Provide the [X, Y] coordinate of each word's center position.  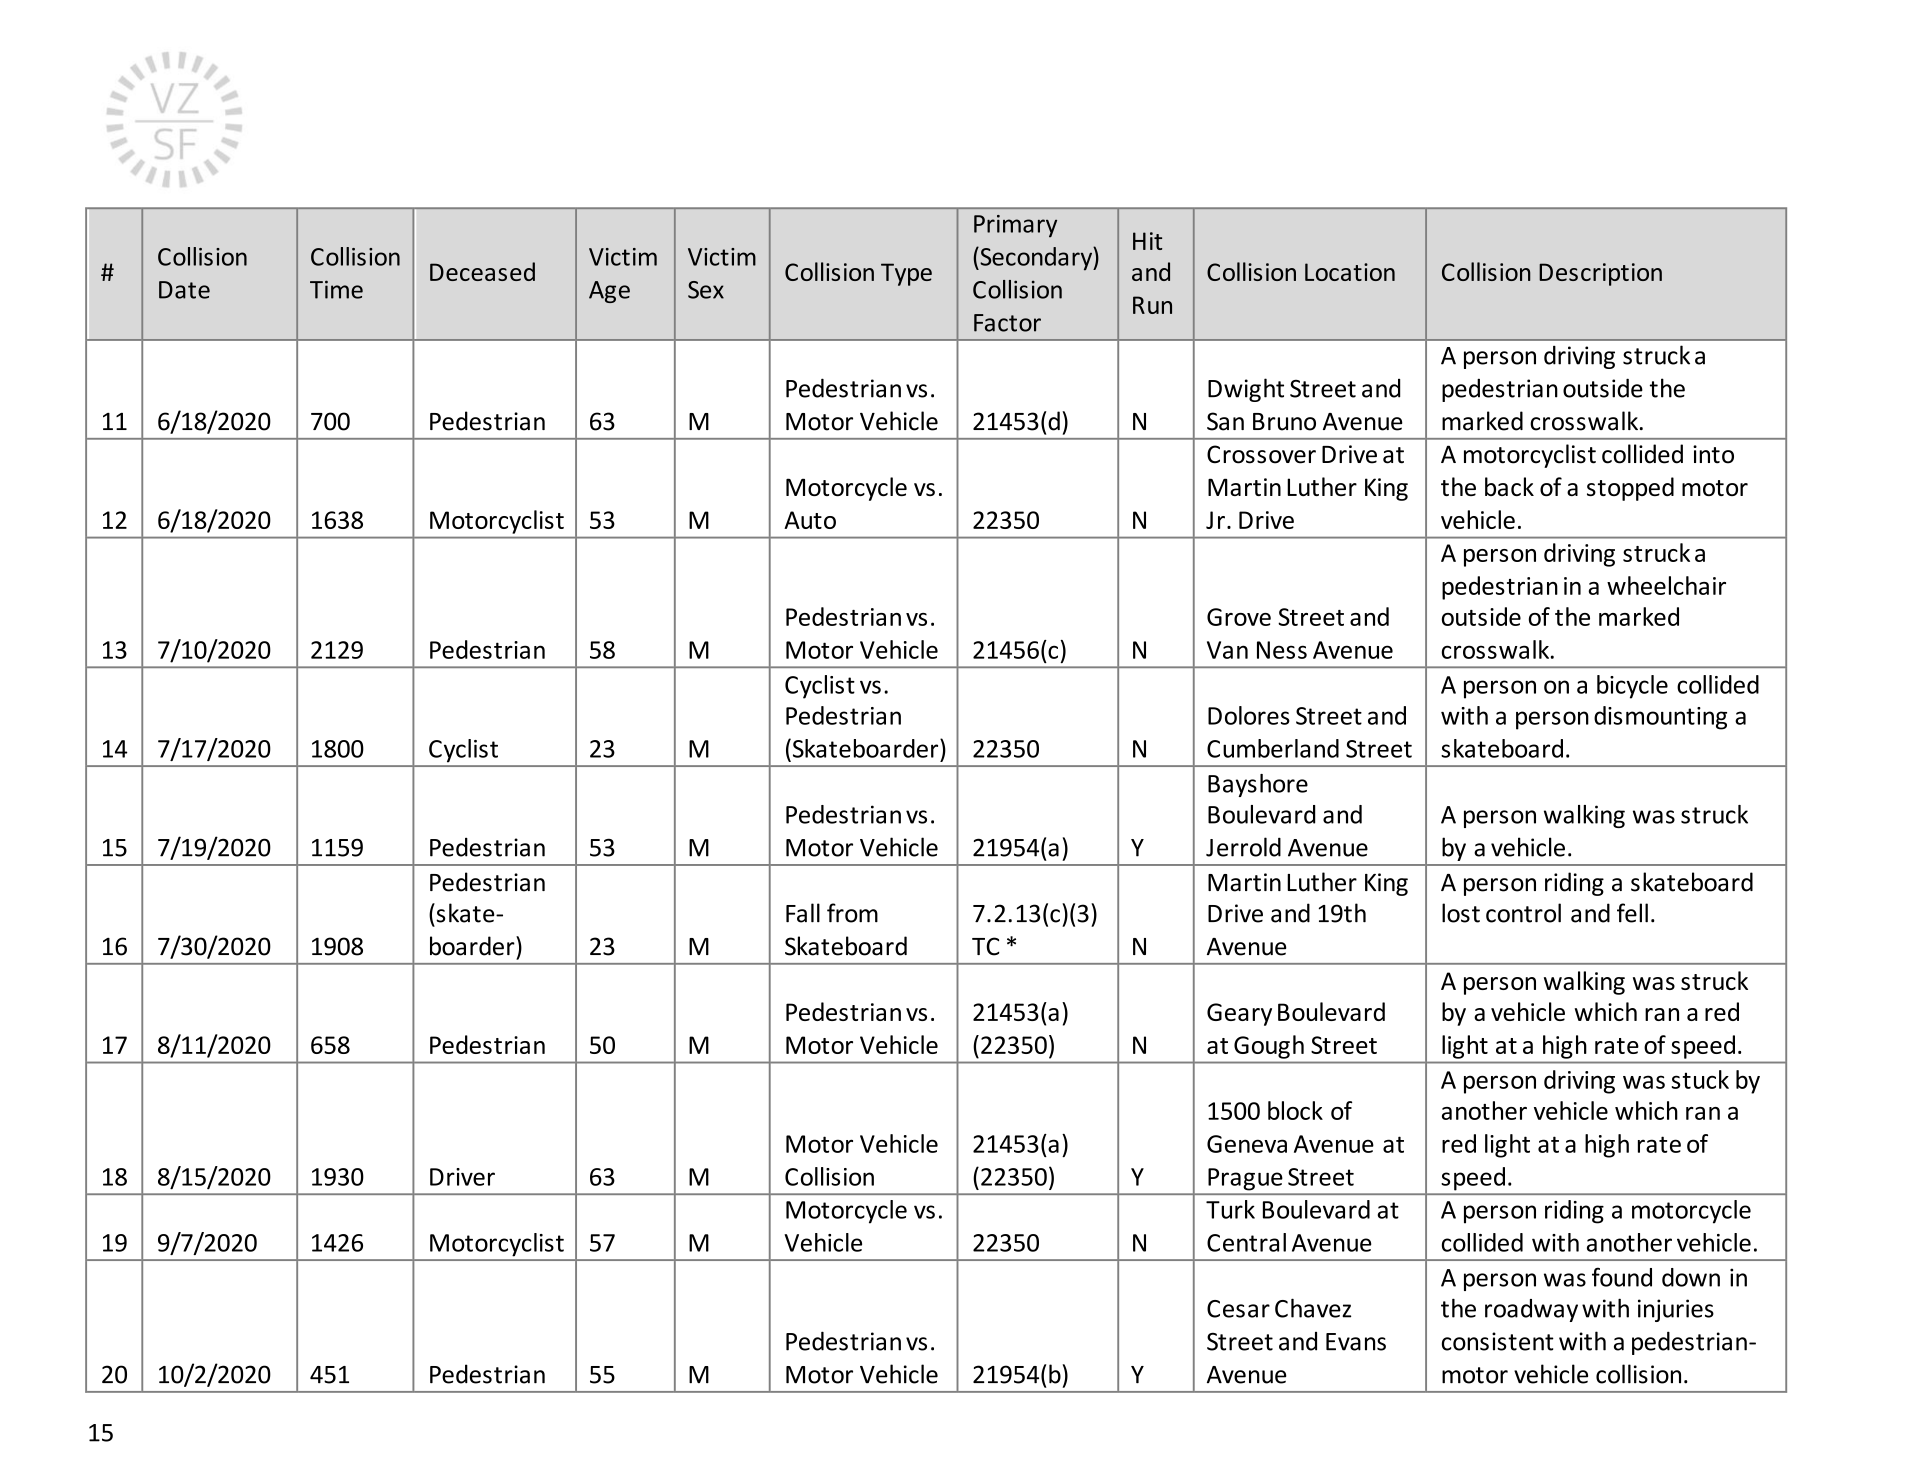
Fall [803, 913]
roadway [1531, 1310]
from [852, 913]
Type [906, 274]
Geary [1239, 1014]
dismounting [1660, 718]
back [1509, 486]
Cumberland [1273, 748]
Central [1246, 1242]
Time [336, 289]
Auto [810, 520]
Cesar [1238, 1309]
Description [1600, 274]
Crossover [1261, 454]
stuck [1700, 1079]
